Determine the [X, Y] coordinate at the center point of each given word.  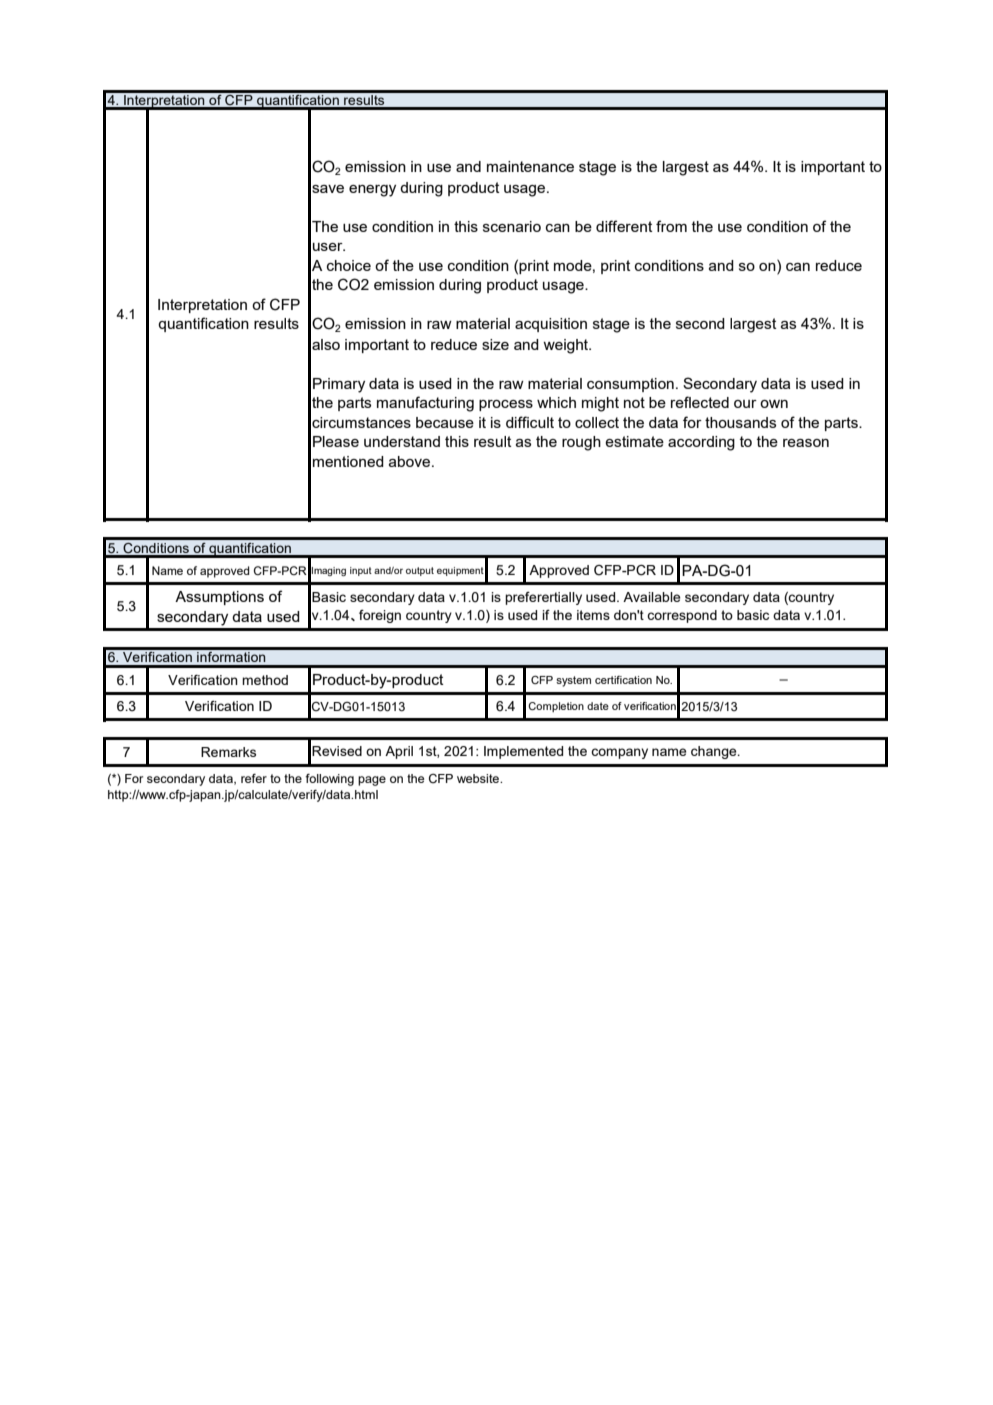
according [701, 443]
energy [372, 191]
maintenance [530, 166]
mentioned [348, 461]
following [329, 780]
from [671, 226]
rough [581, 443]
